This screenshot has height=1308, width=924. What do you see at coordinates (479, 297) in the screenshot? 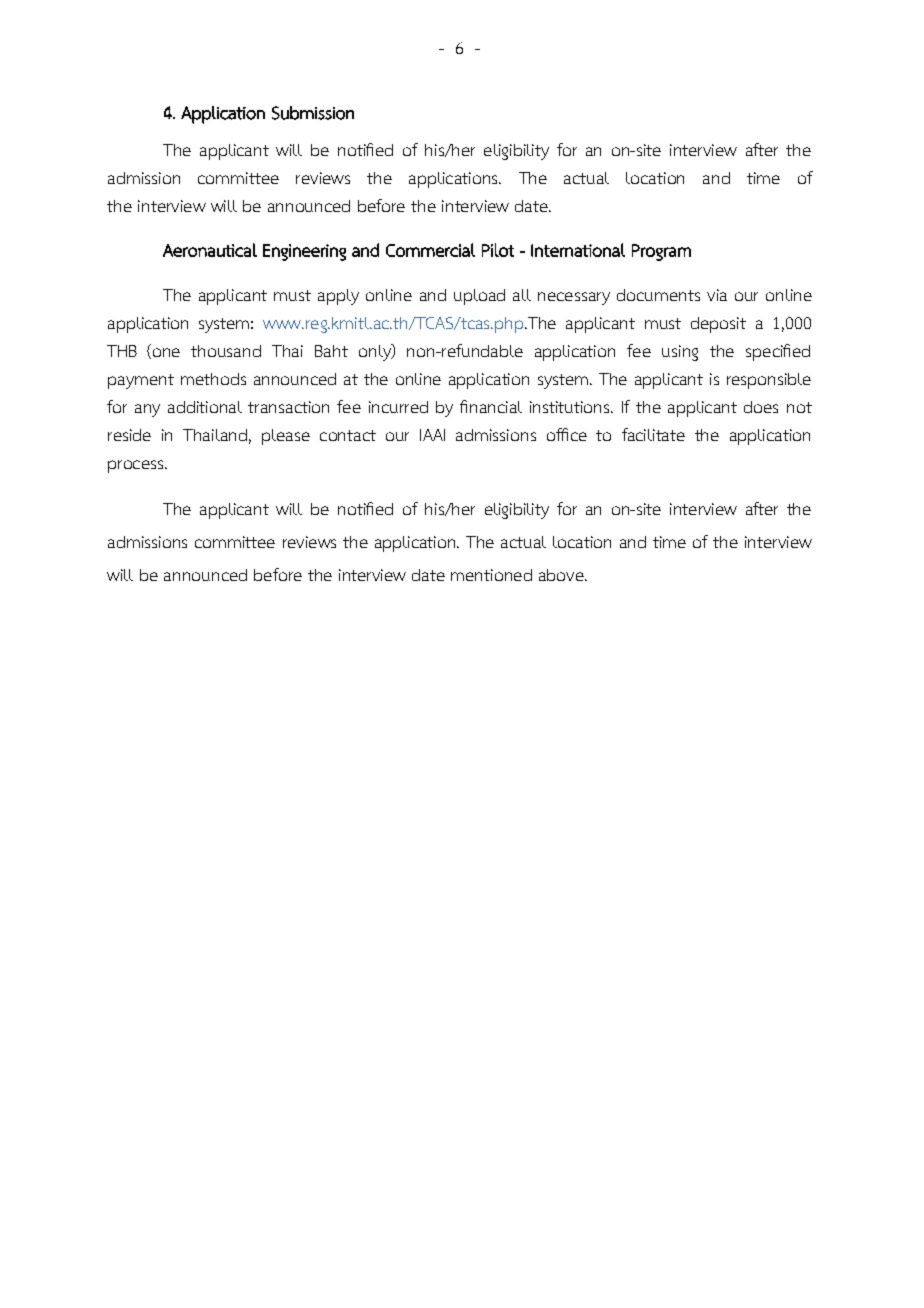
I see `upload` at bounding box center [479, 297].
